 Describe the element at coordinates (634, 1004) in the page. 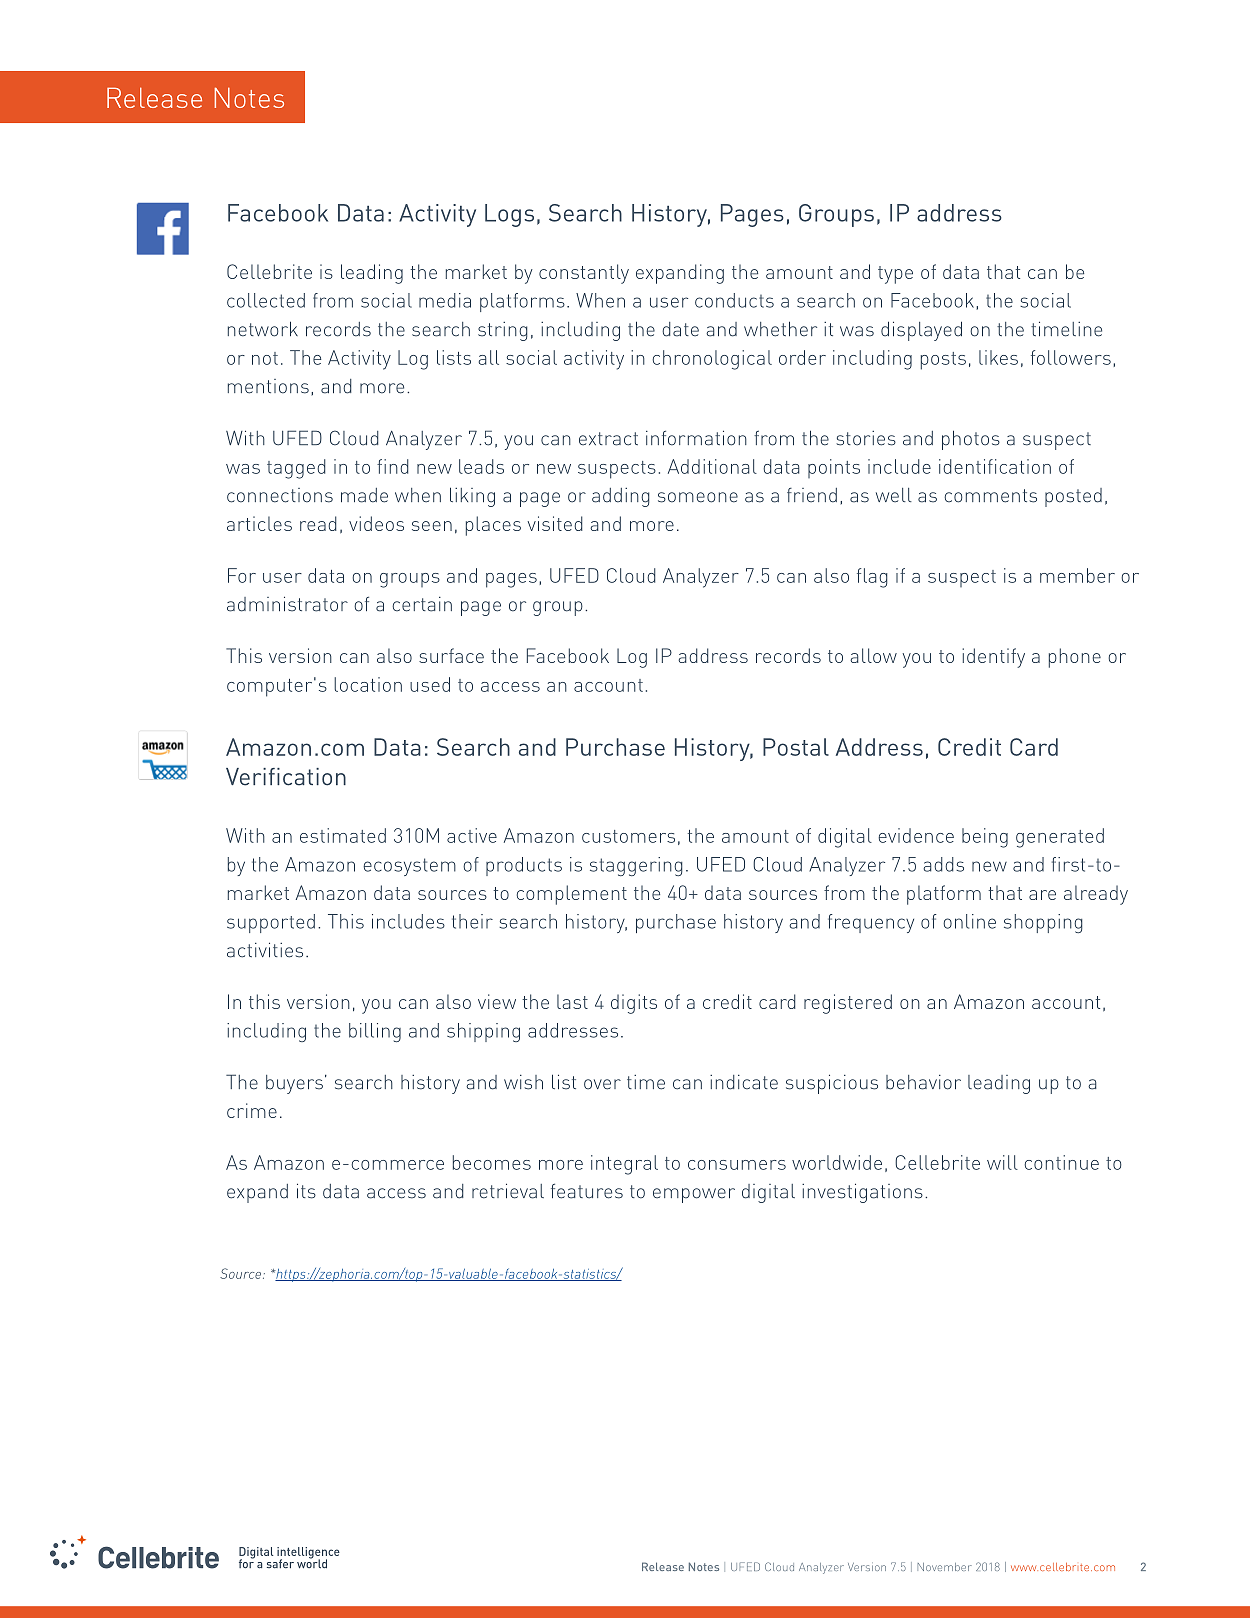

I see `digits` at that location.
